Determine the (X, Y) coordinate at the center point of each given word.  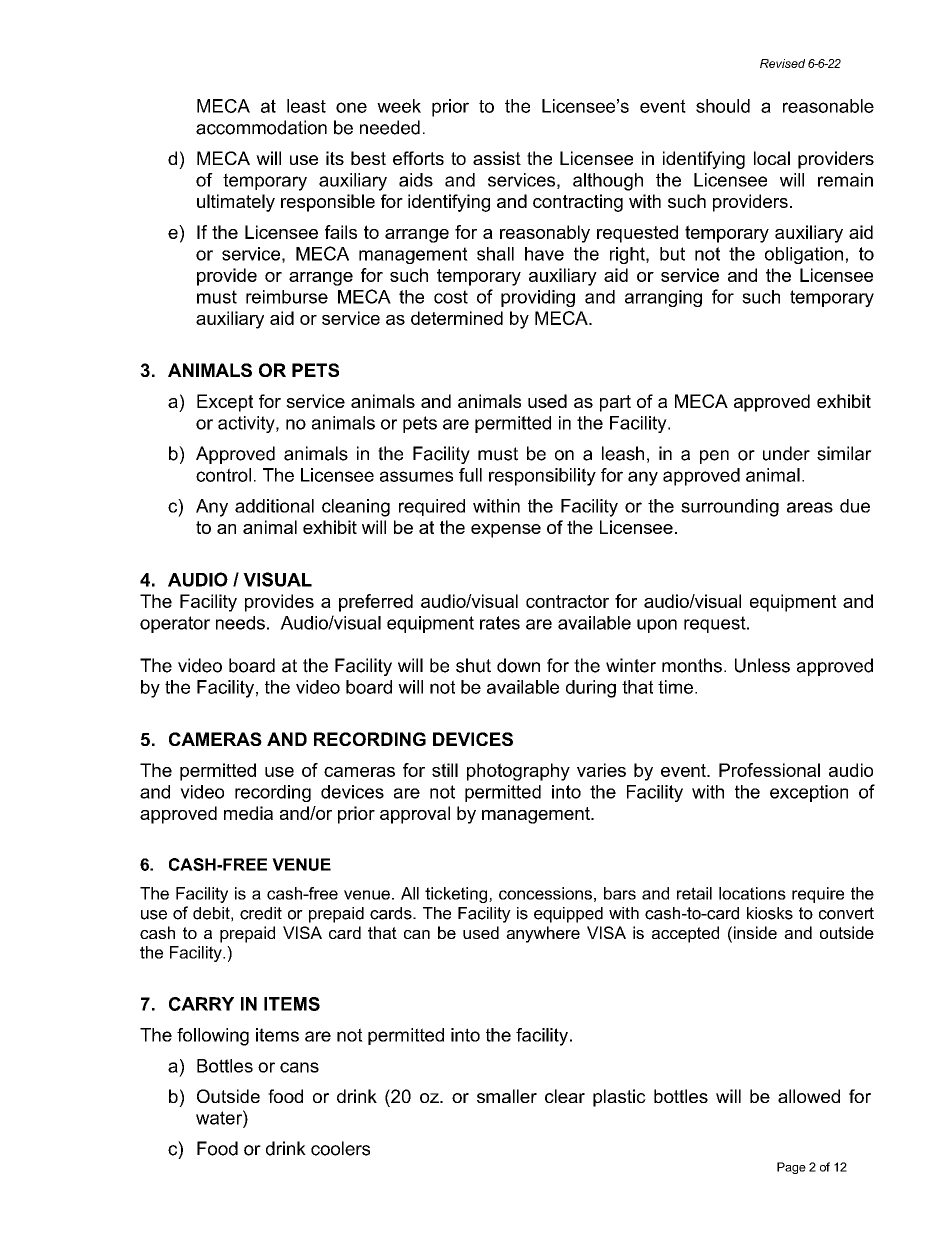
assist (497, 158)
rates (500, 623)
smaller (507, 1096)
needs (240, 623)
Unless (762, 665)
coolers (340, 1148)
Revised (782, 63)
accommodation (261, 127)
